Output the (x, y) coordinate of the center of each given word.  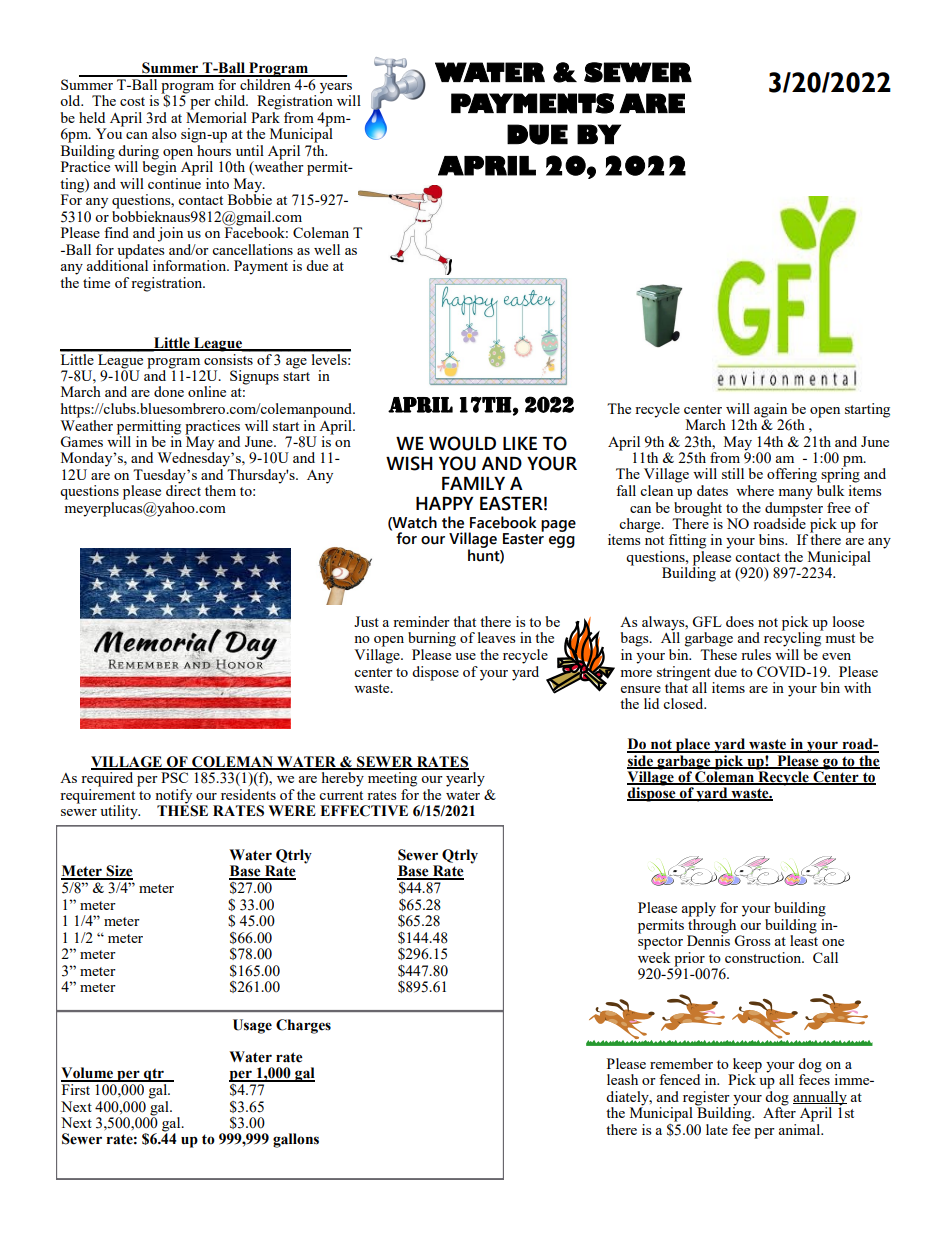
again (770, 410)
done (169, 391)
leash (622, 1079)
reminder (421, 621)
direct (183, 489)
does (740, 621)
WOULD (462, 443)
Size (118, 872)
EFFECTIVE (364, 811)
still (733, 473)
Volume (88, 1074)
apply (698, 909)
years (337, 89)
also (164, 133)
